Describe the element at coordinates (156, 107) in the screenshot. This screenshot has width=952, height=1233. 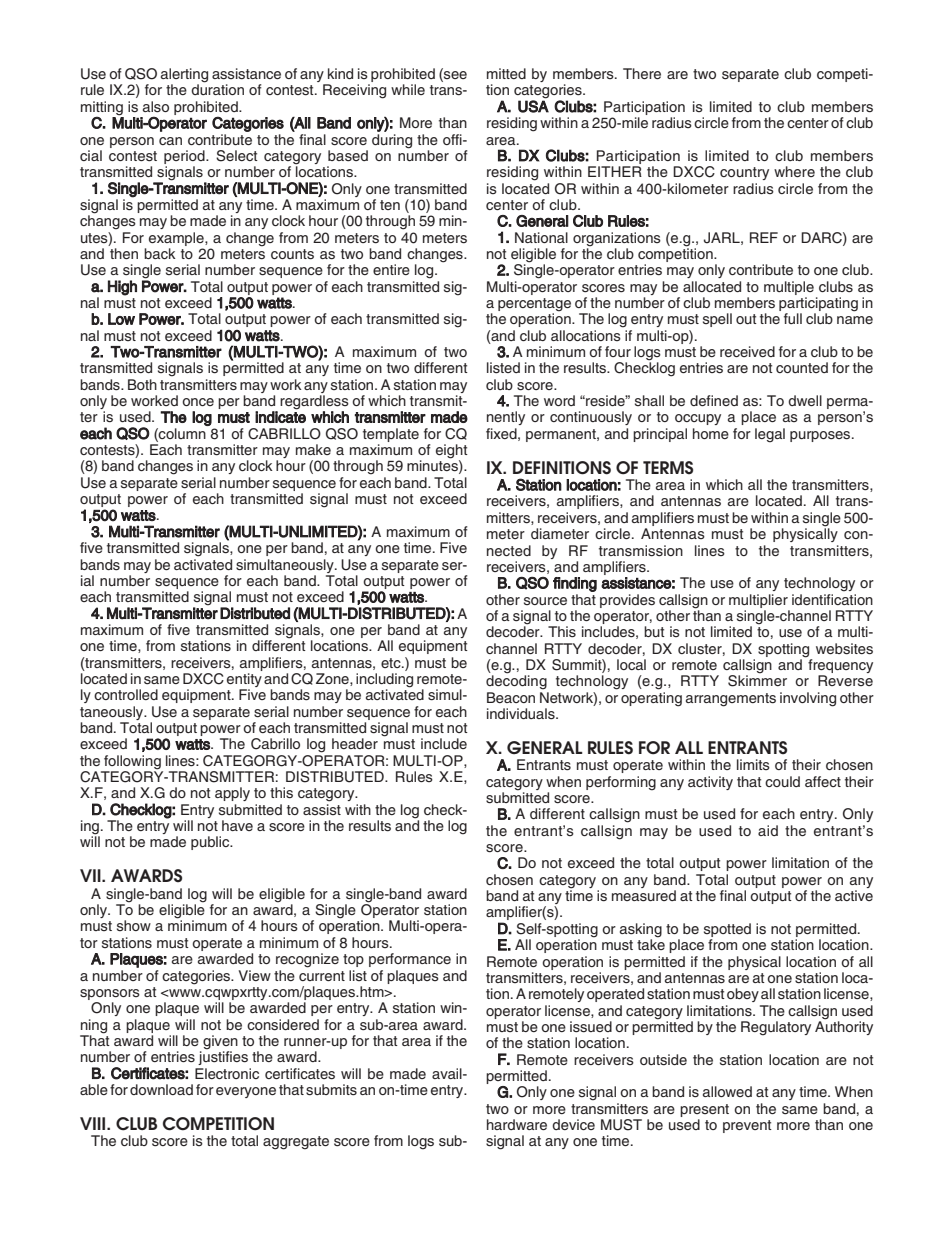
I see `also` at that location.
